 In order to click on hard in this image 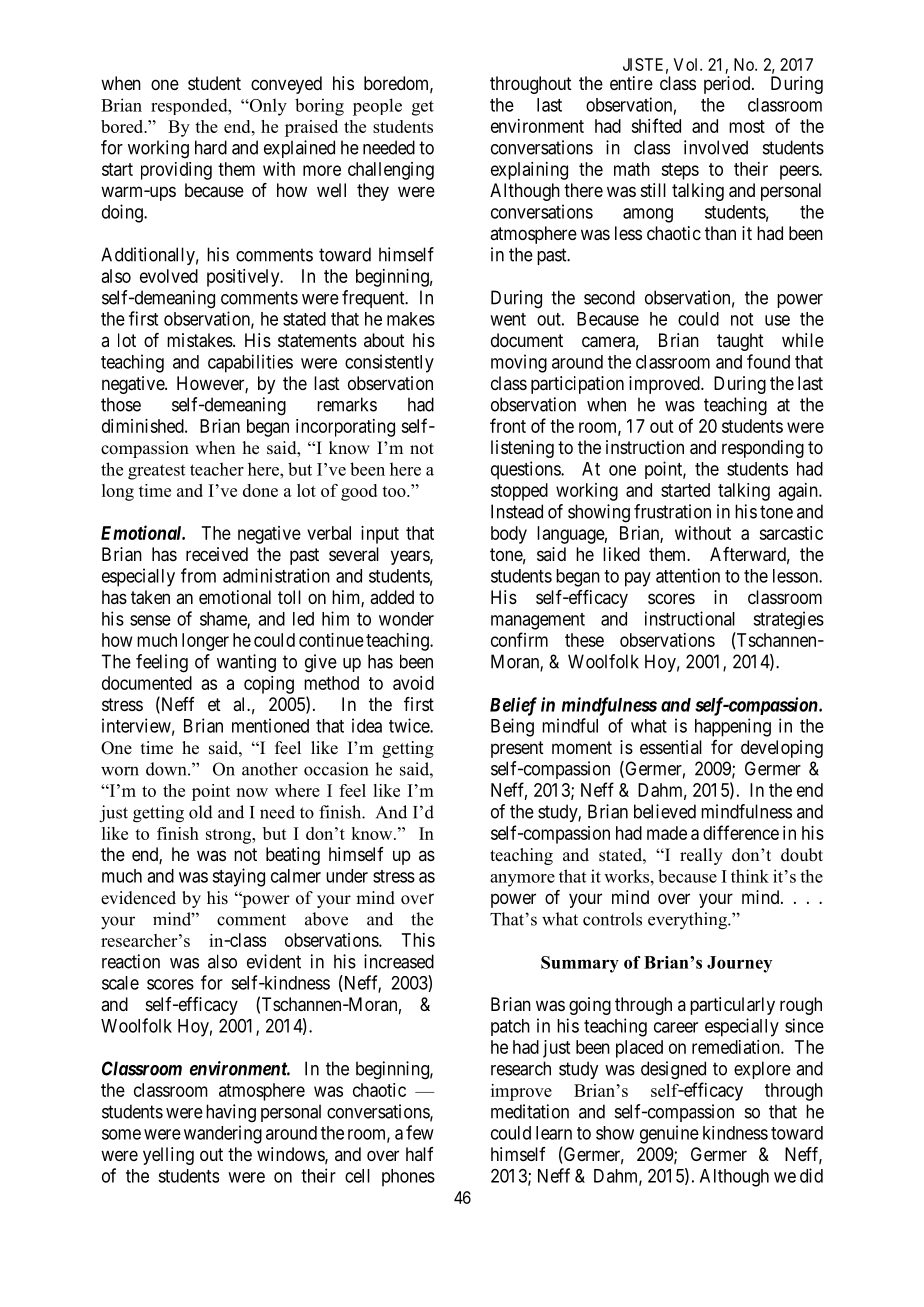, I will do `click(211, 147)`.
